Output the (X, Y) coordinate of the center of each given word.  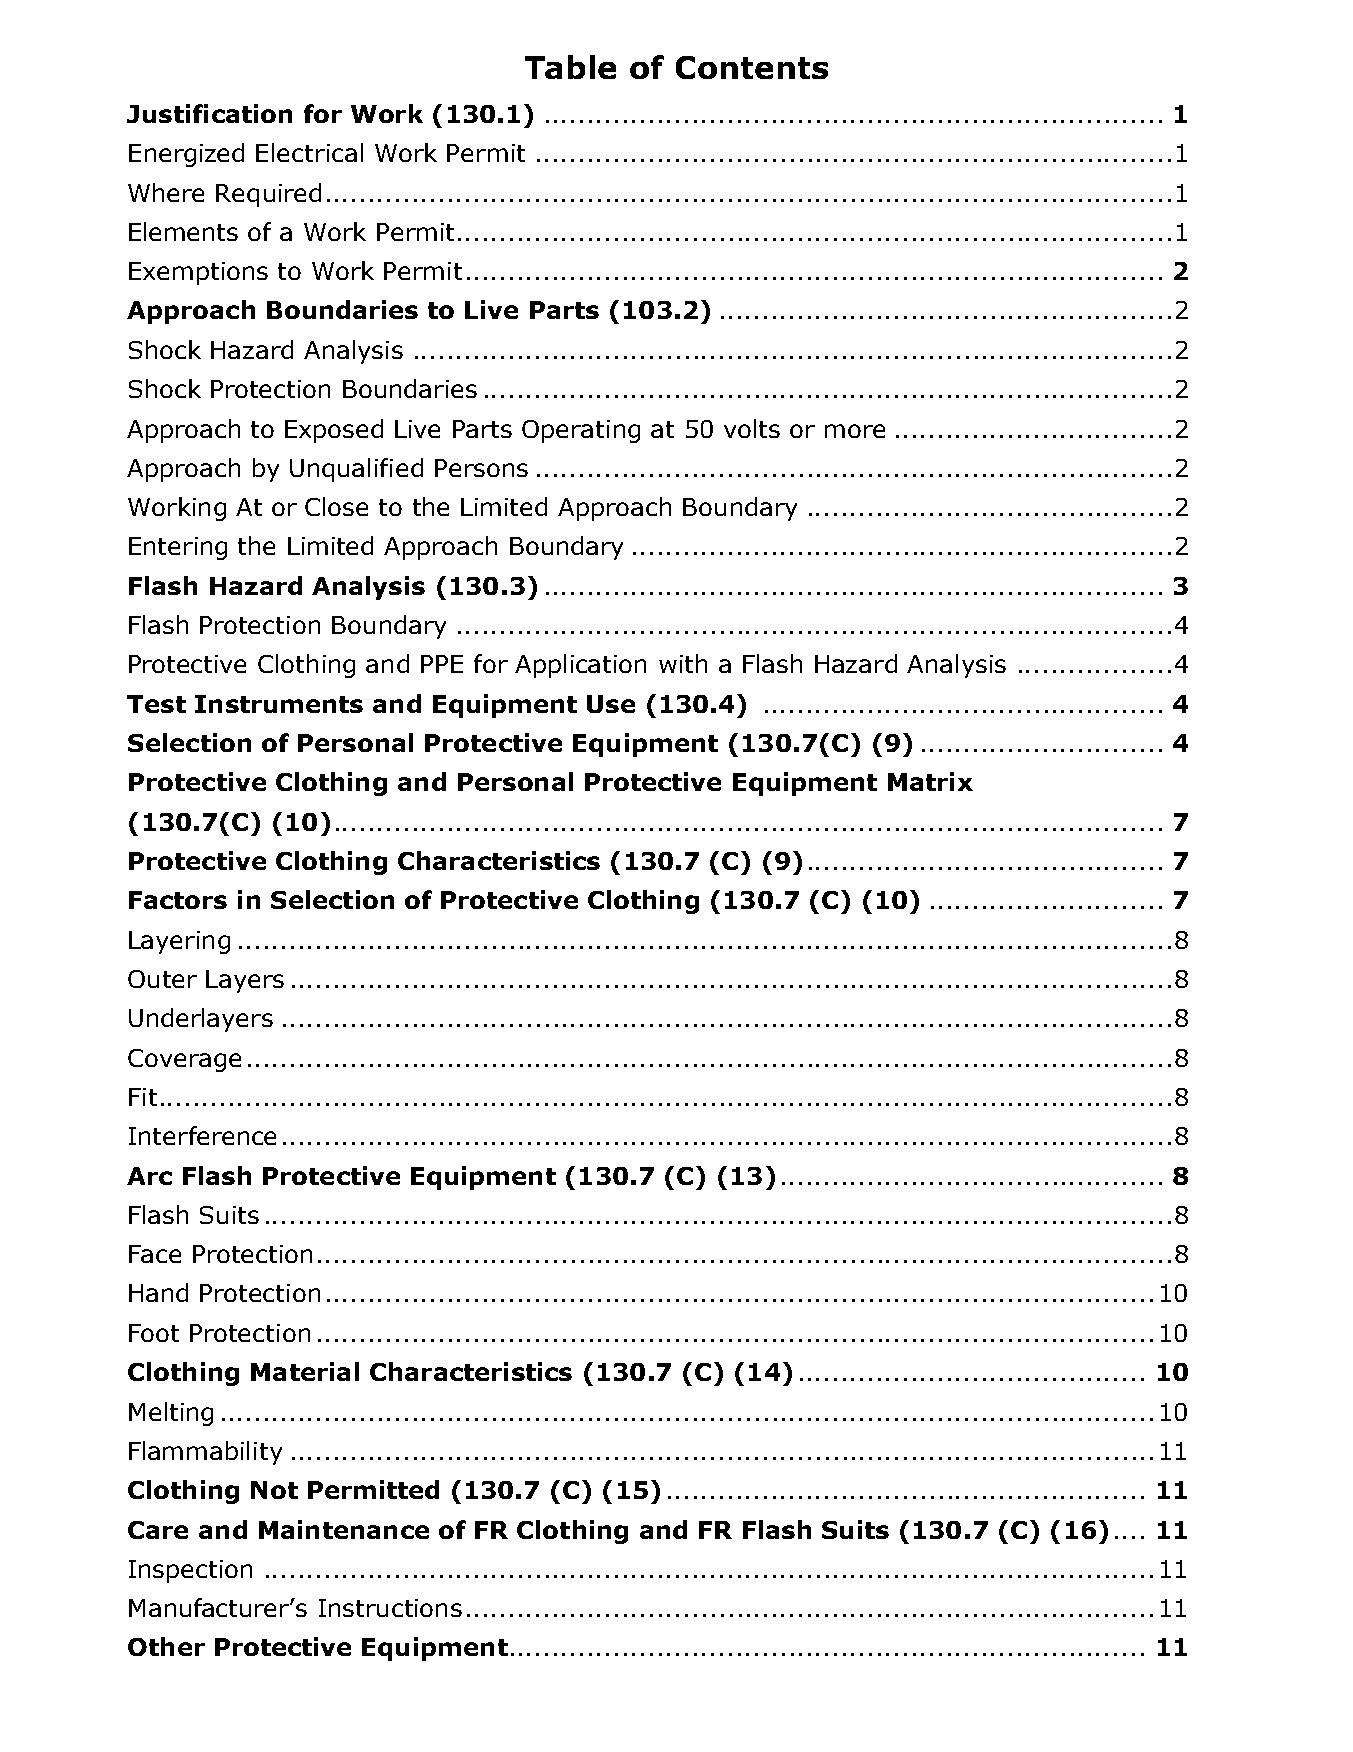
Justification (209, 113)
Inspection (190, 1571)
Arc (149, 1176)
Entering (178, 548)
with (683, 663)
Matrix (930, 781)
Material (305, 1371)
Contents (752, 67)
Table (570, 67)
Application (580, 666)
